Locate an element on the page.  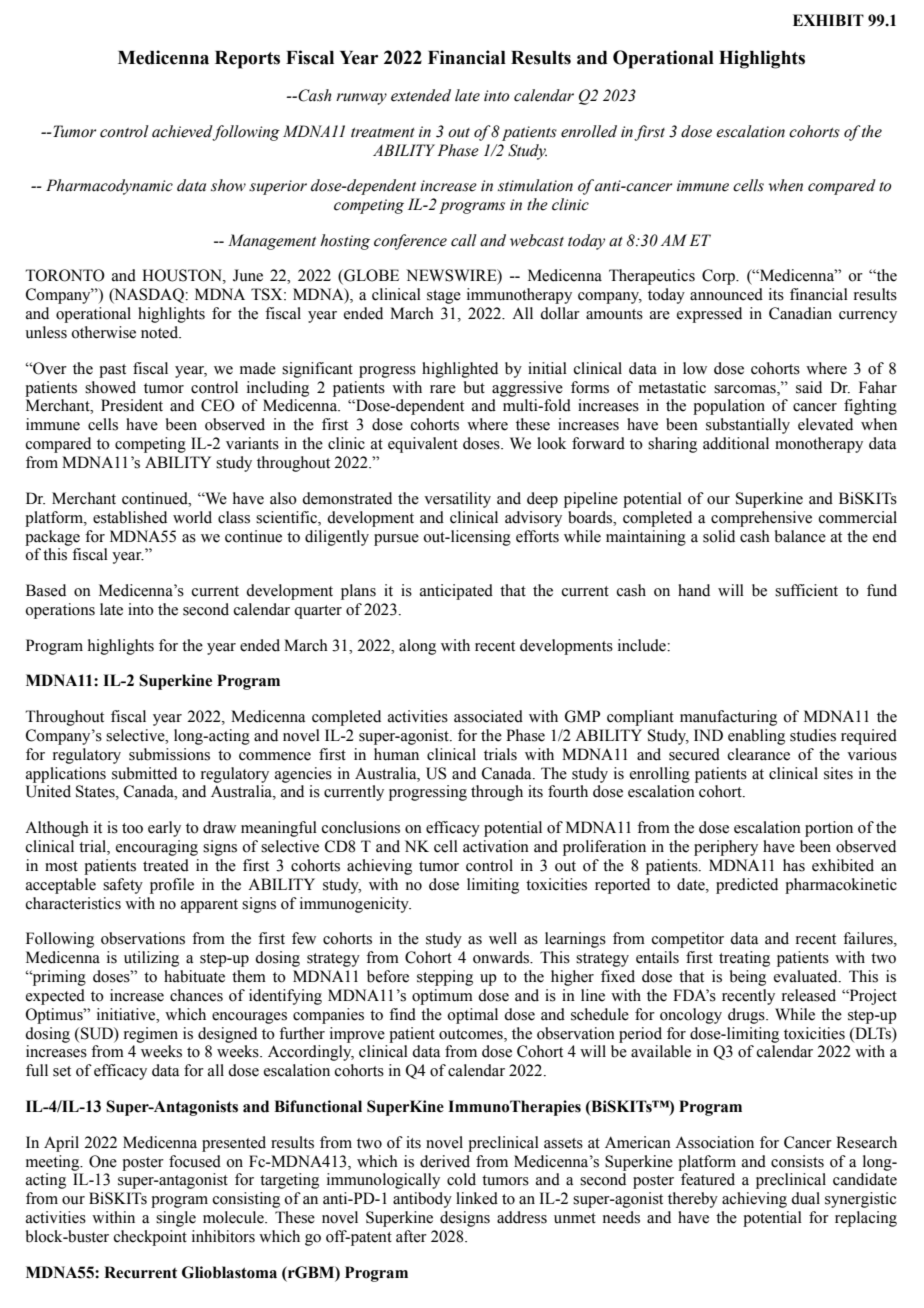
checkpoint is located at coordinates (150, 1238).
